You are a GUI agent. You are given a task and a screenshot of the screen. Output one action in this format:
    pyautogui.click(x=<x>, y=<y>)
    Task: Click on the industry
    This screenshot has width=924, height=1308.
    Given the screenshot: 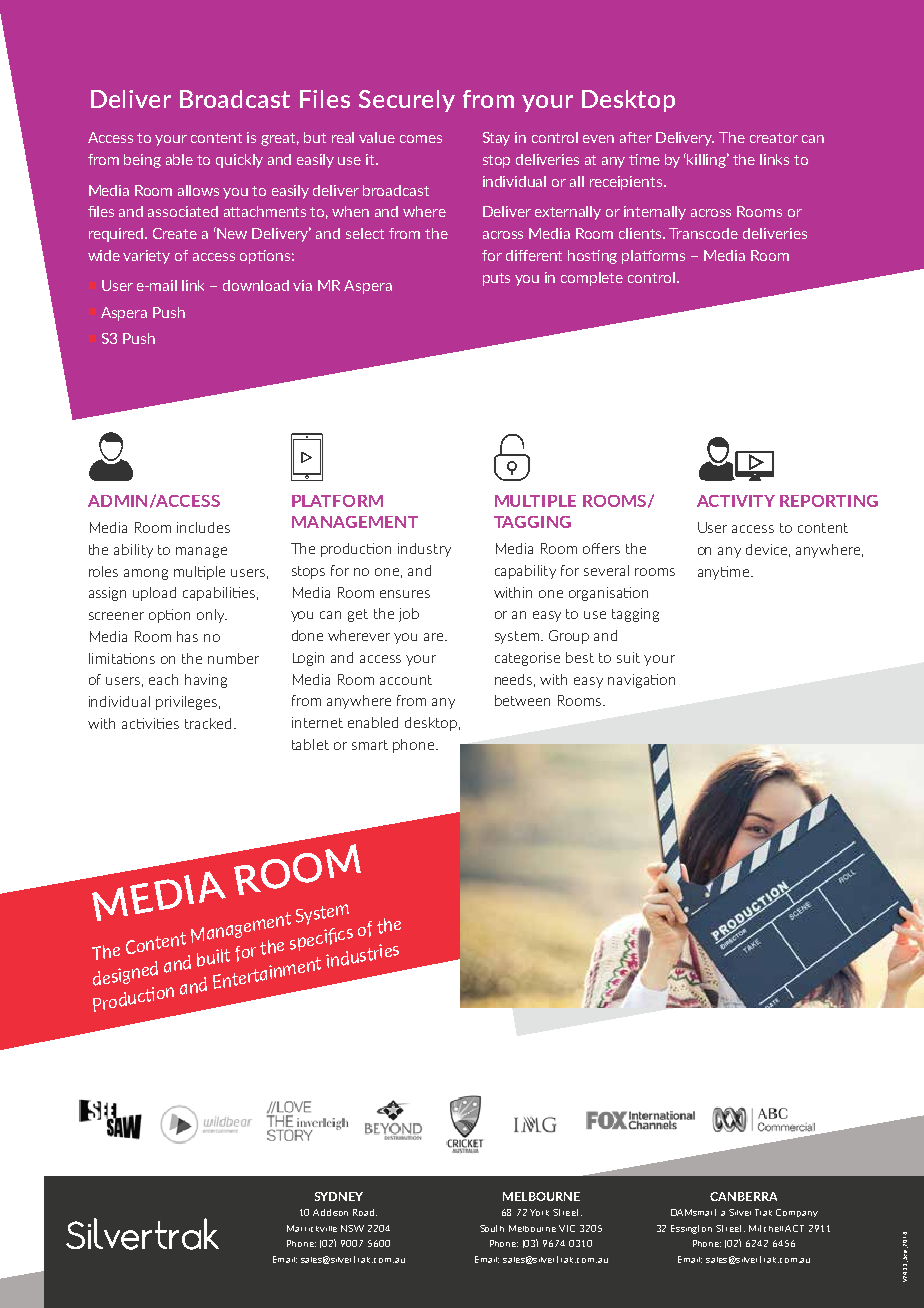 What is the action you would take?
    pyautogui.click(x=424, y=550)
